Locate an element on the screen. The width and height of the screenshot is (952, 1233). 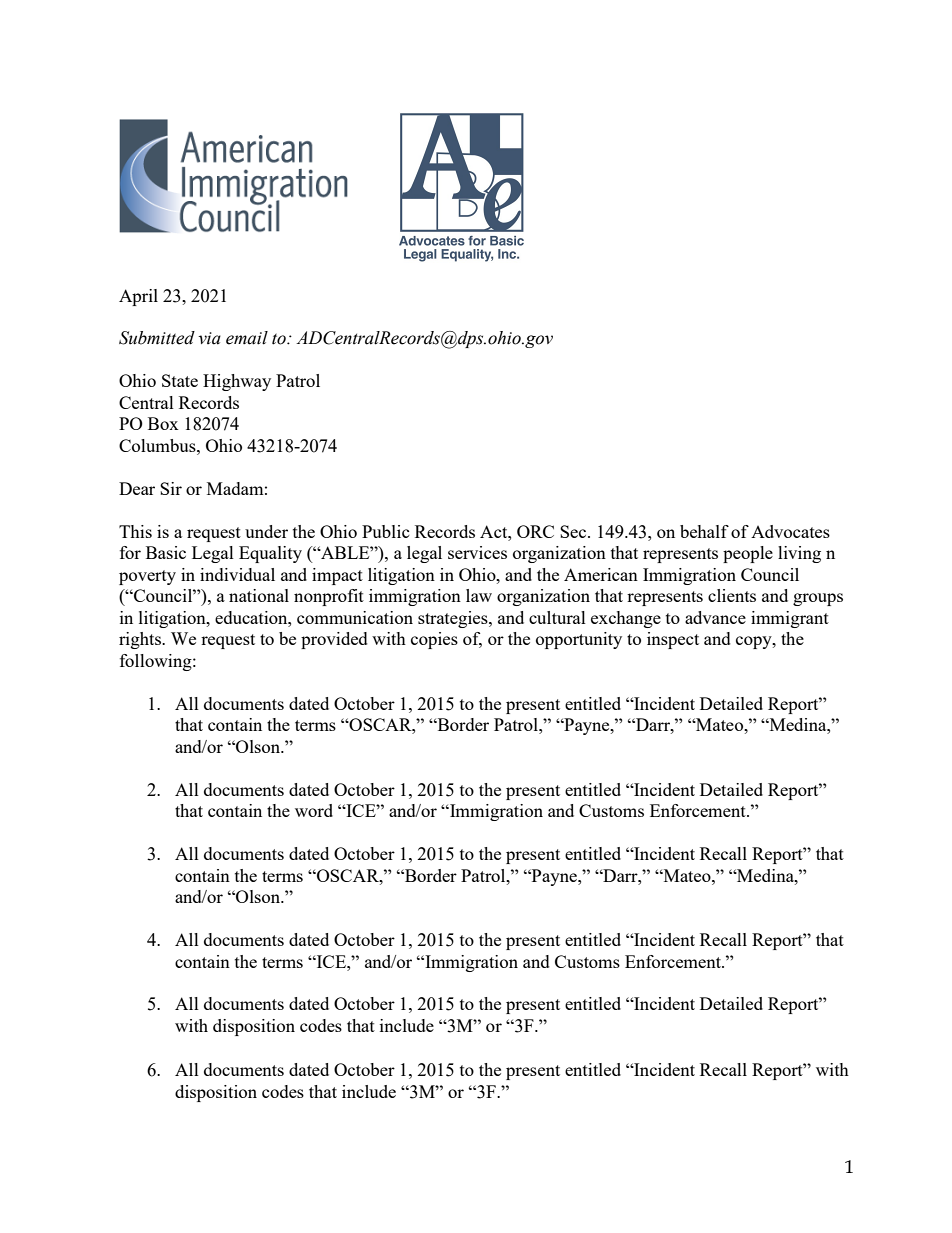
services is located at coordinates (477, 552).
